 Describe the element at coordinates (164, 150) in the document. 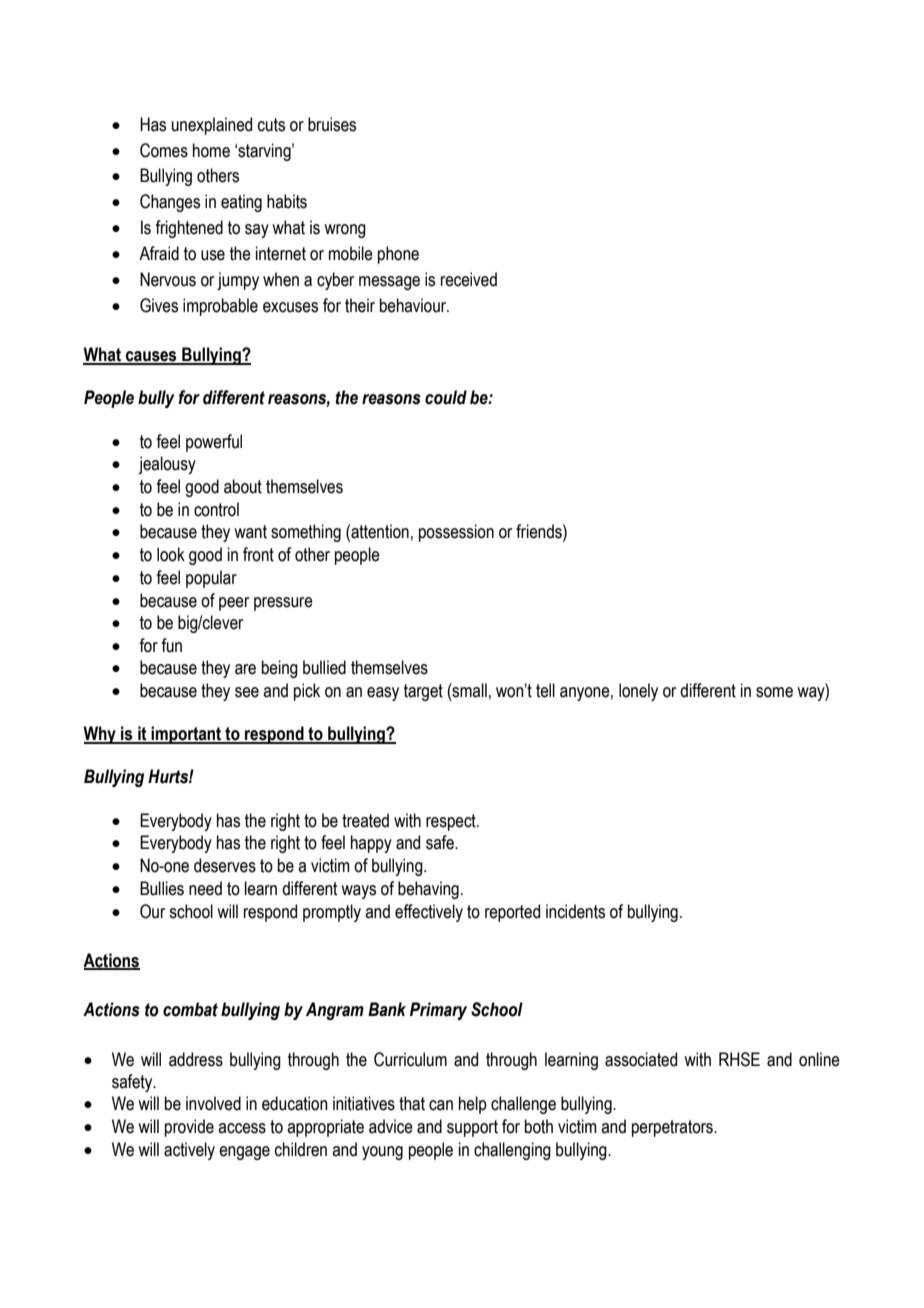

I see `Comes` at that location.
